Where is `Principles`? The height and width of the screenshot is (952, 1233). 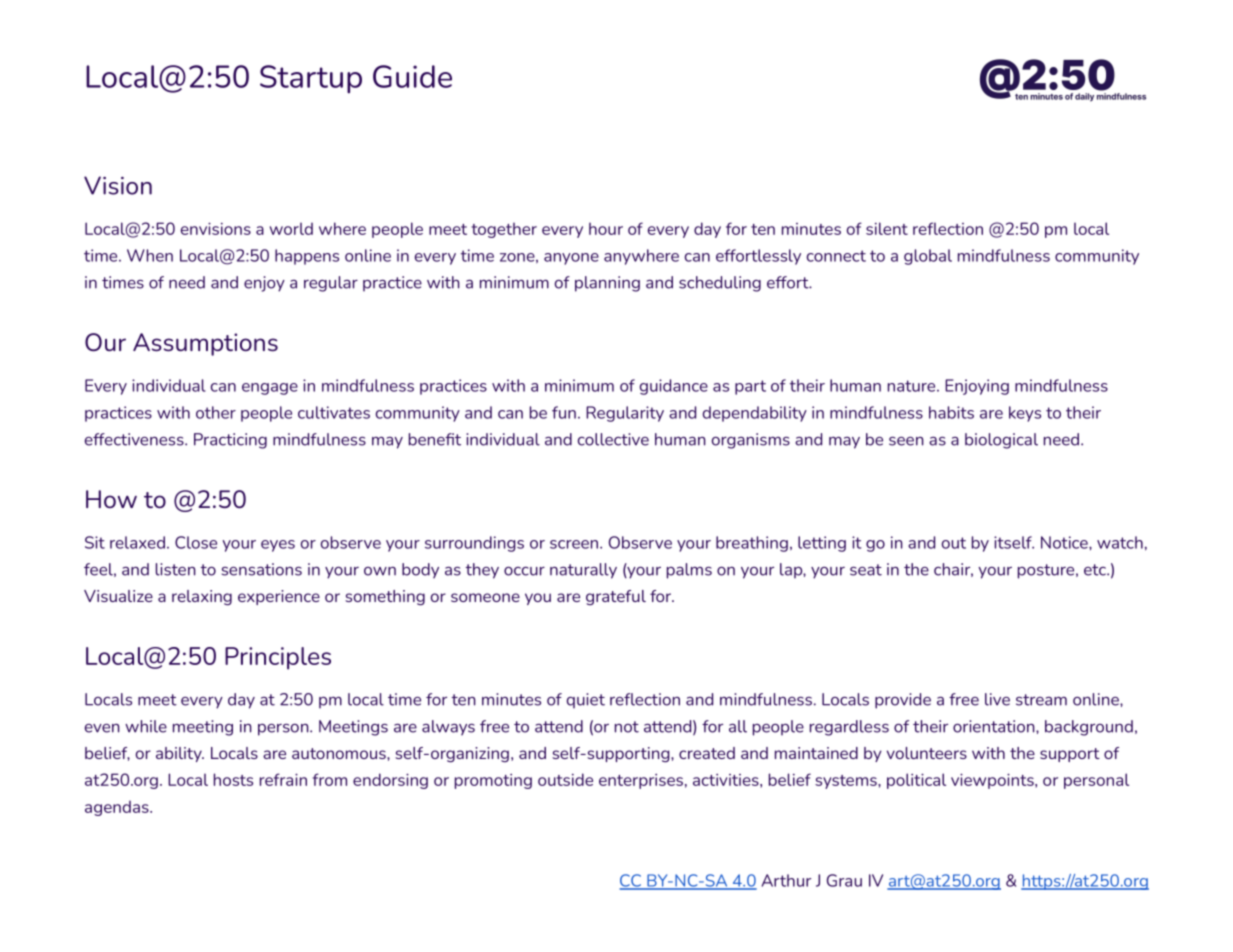 Principles is located at coordinates (278, 658).
